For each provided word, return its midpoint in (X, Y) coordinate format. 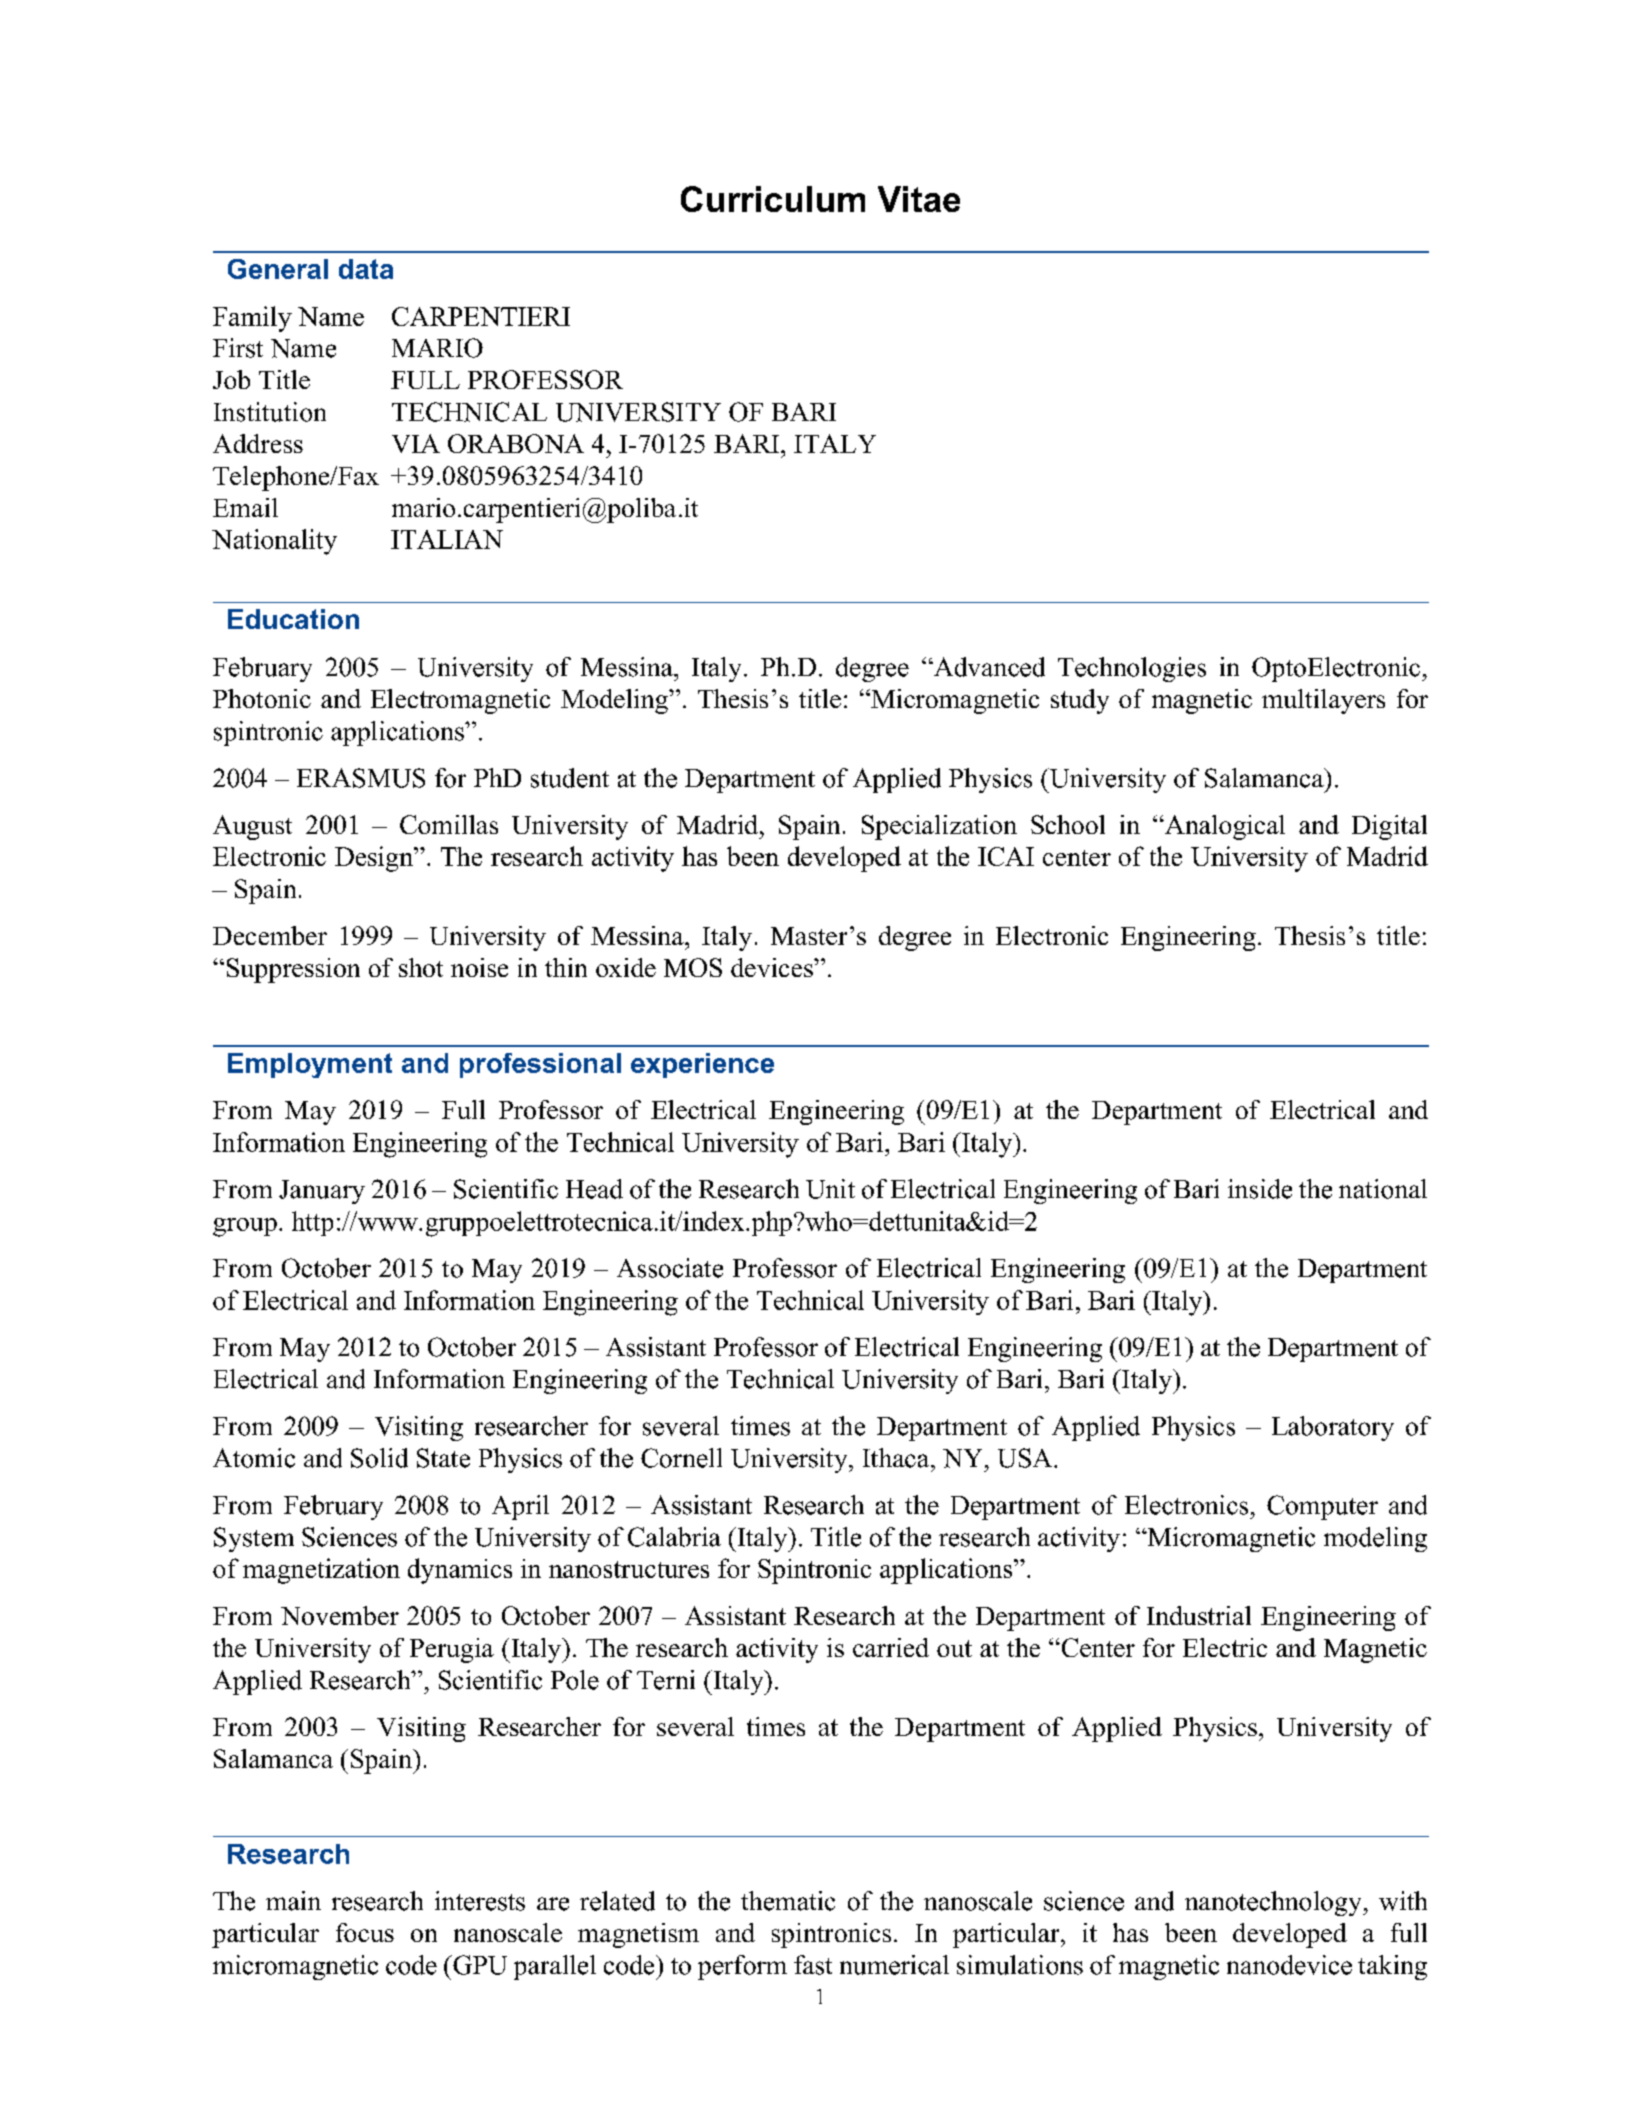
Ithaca (897, 1458)
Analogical (1224, 827)
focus (365, 1932)
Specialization (939, 827)
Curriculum (773, 199)
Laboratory (1333, 1428)
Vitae (919, 199)
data (366, 269)
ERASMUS (361, 778)
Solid (379, 1458)
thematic (788, 1901)
